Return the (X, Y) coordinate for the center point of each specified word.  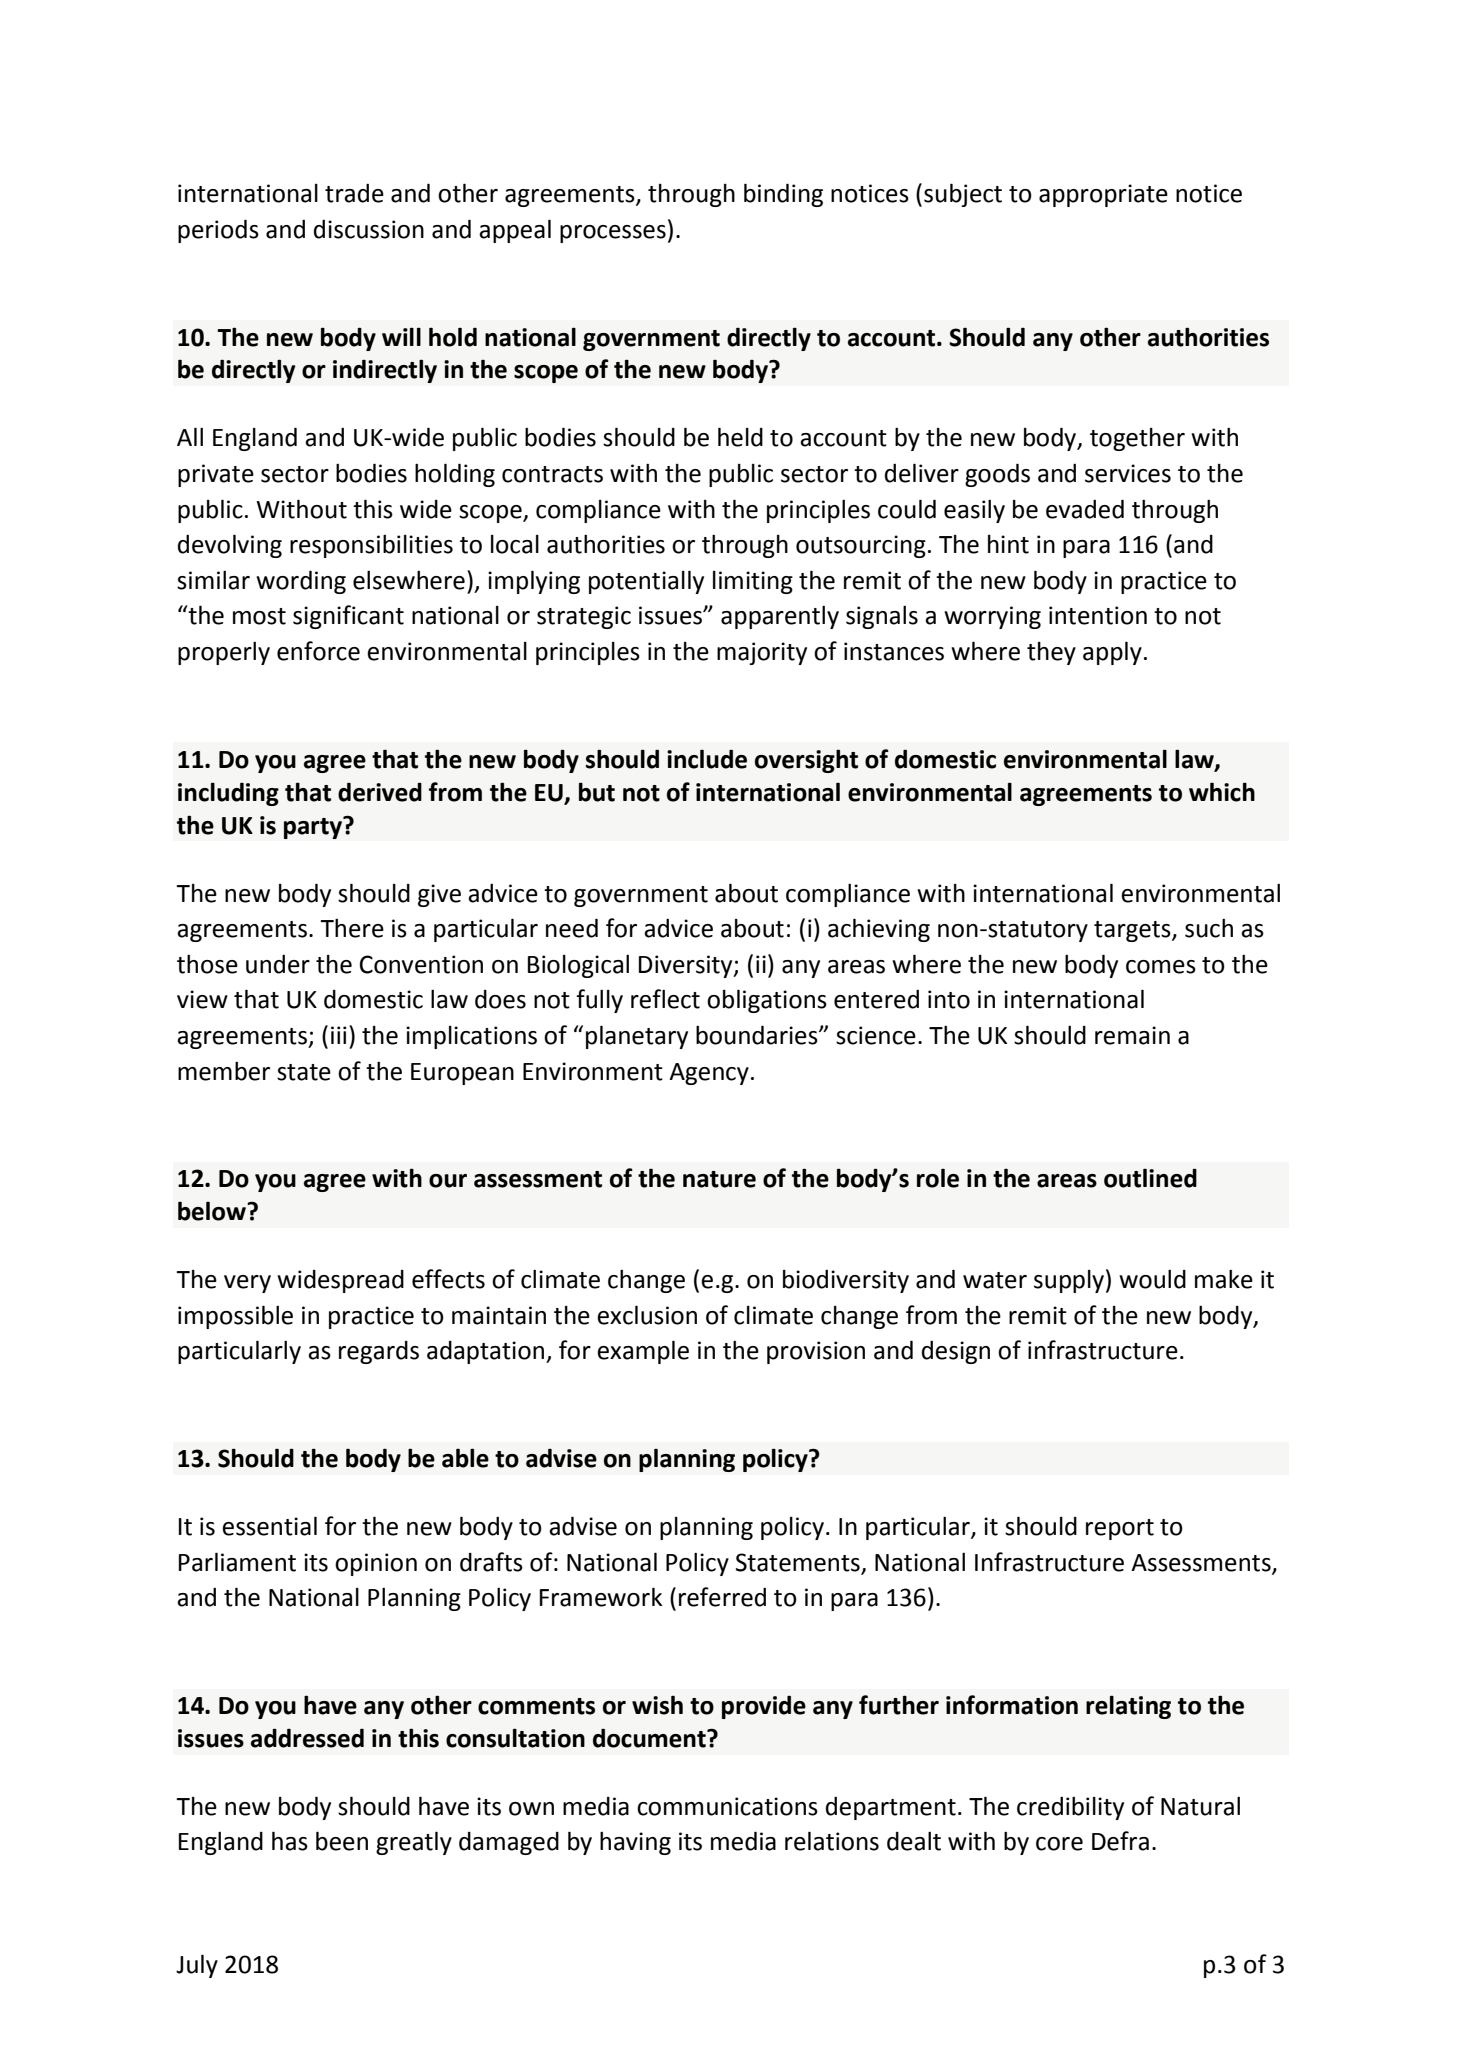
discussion (369, 229)
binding (783, 195)
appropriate (1103, 195)
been (342, 1841)
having (635, 1843)
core (1059, 1844)
